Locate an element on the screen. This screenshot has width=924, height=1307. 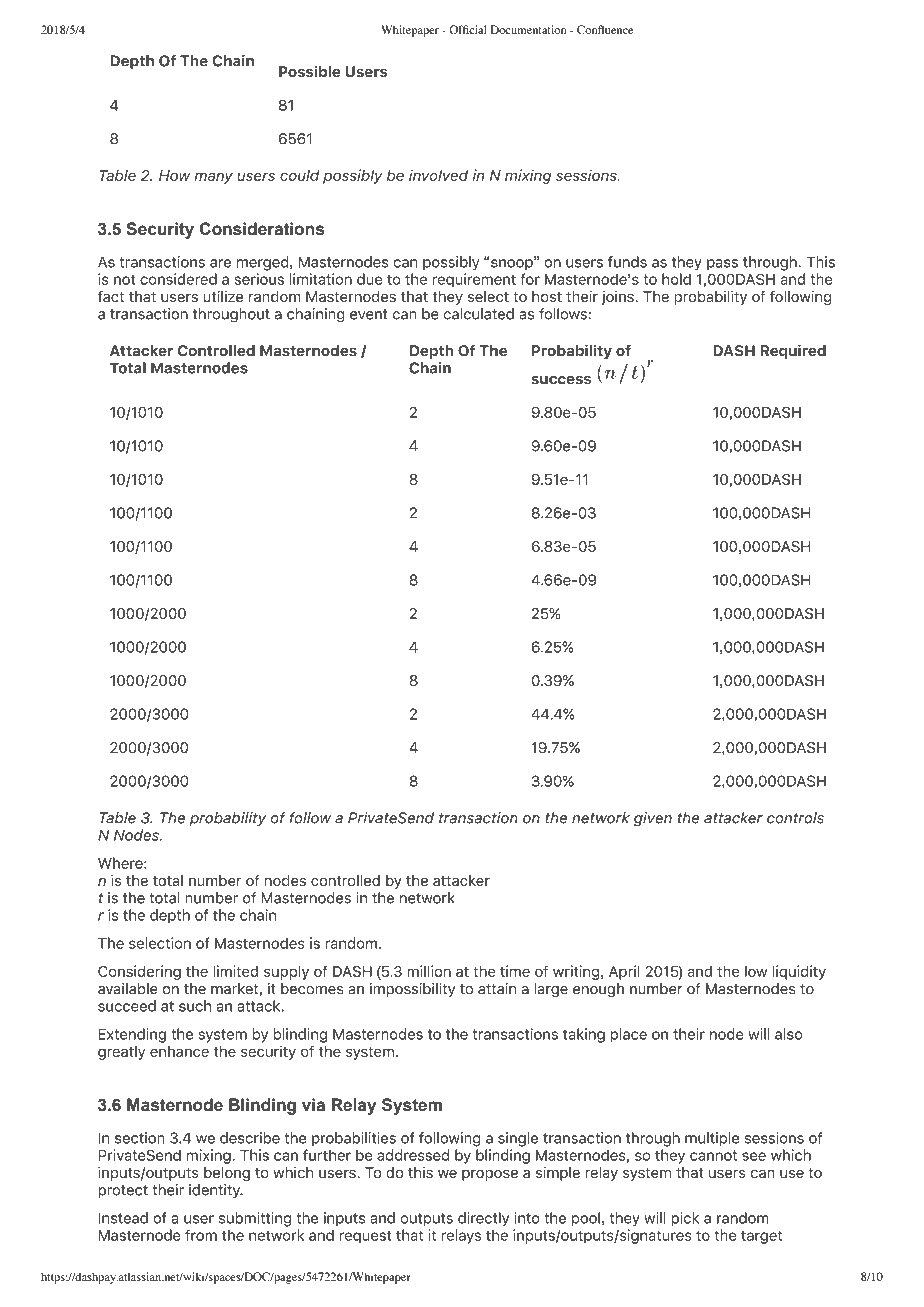
Documentation is located at coordinates (529, 29).
